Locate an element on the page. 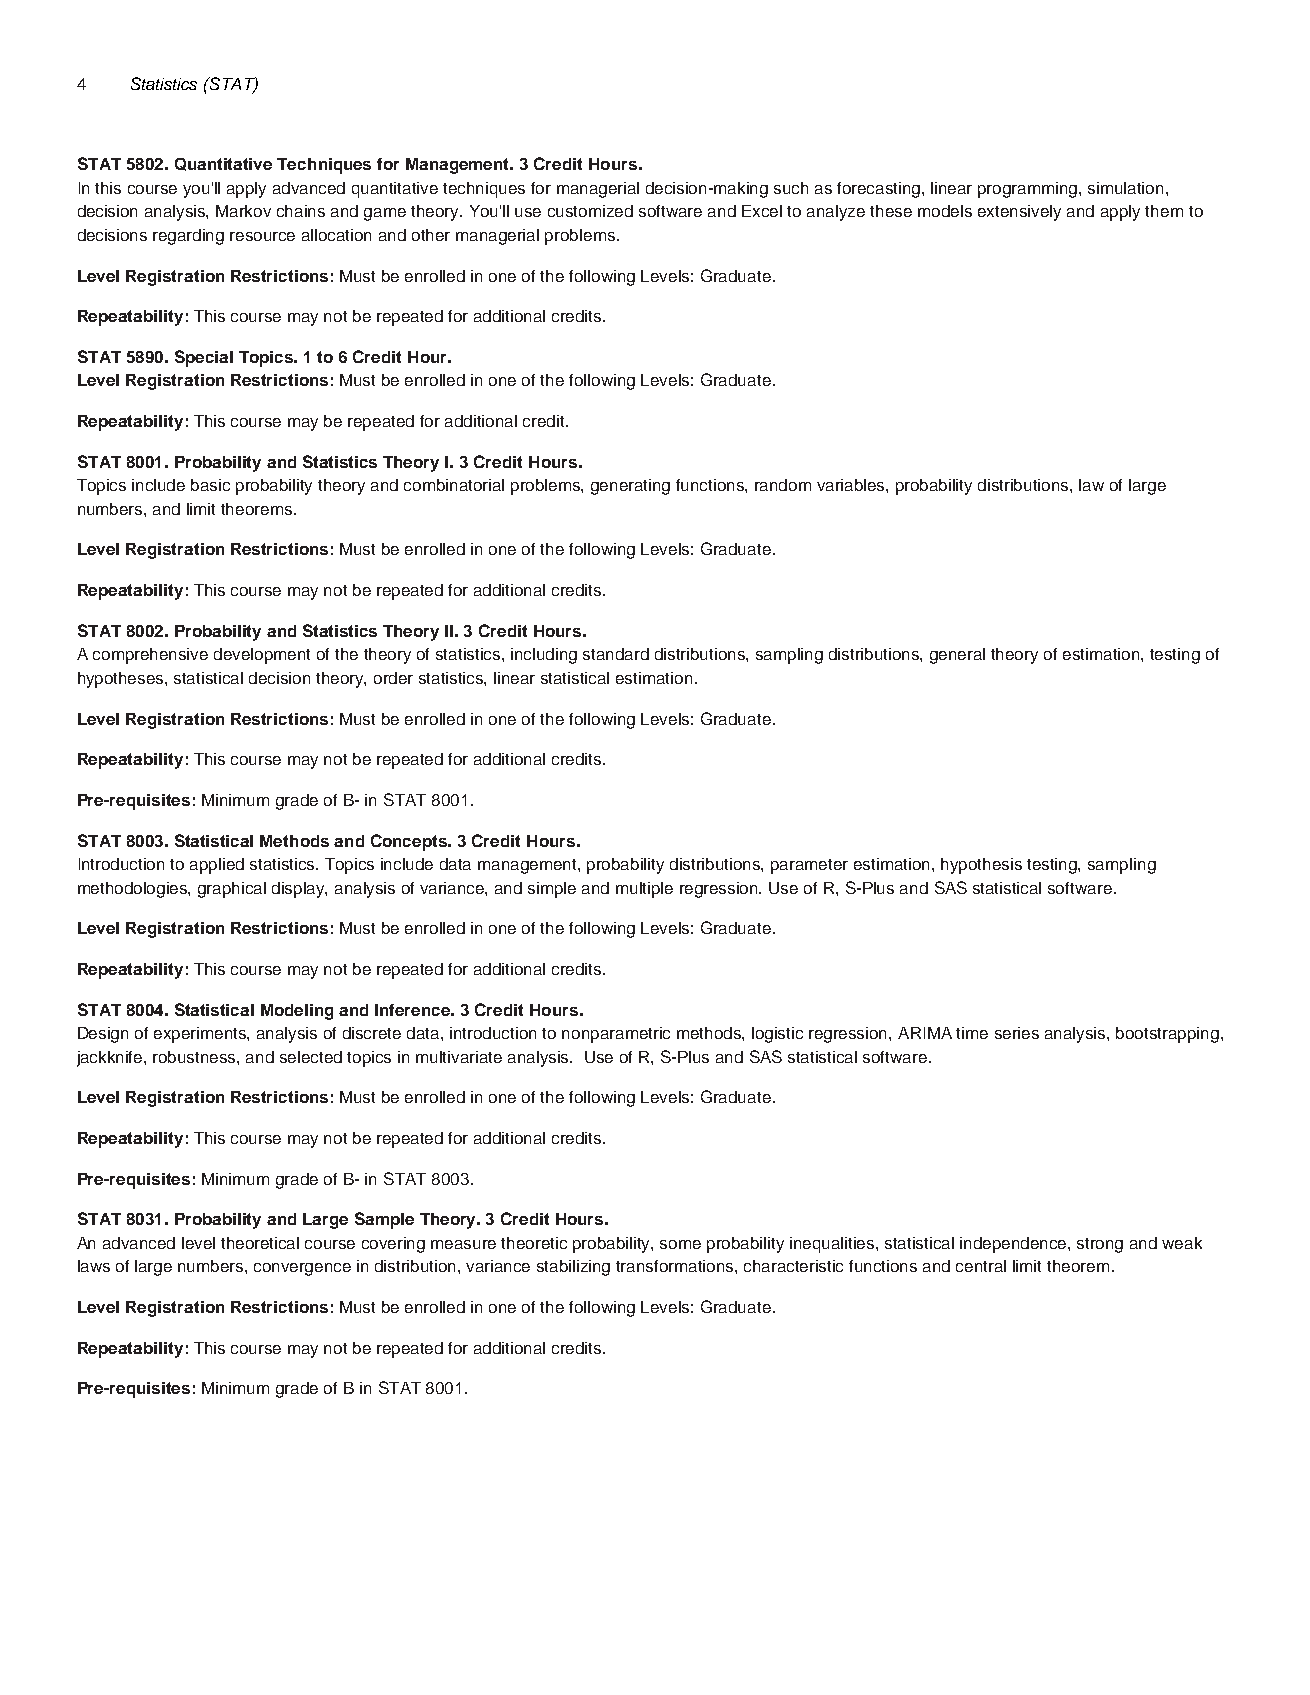 The image size is (1310, 1695). some is located at coordinates (680, 1244).
